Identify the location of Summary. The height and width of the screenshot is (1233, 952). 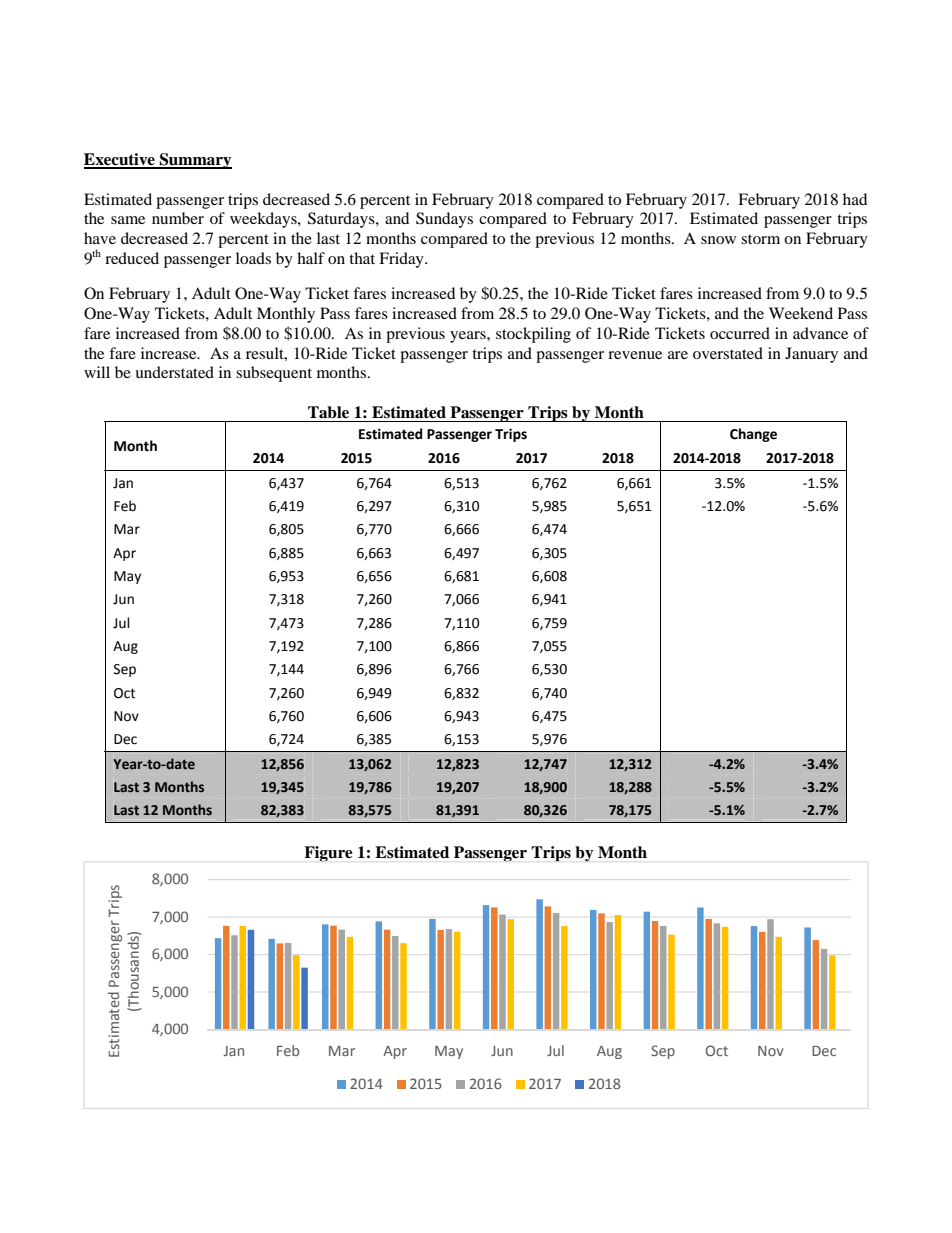
(195, 161).
